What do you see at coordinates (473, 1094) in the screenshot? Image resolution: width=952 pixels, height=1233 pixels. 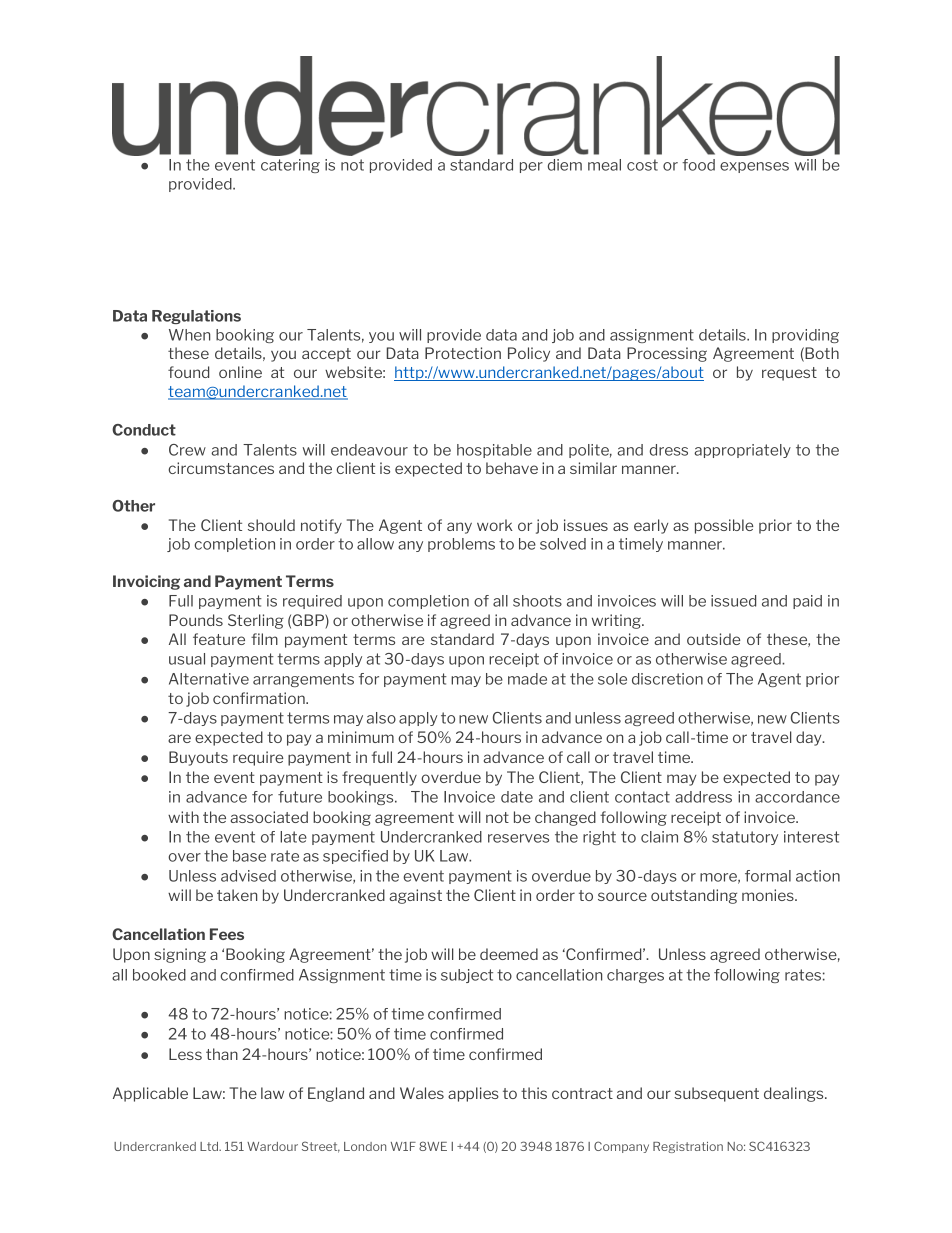 I see `applies` at bounding box center [473, 1094].
